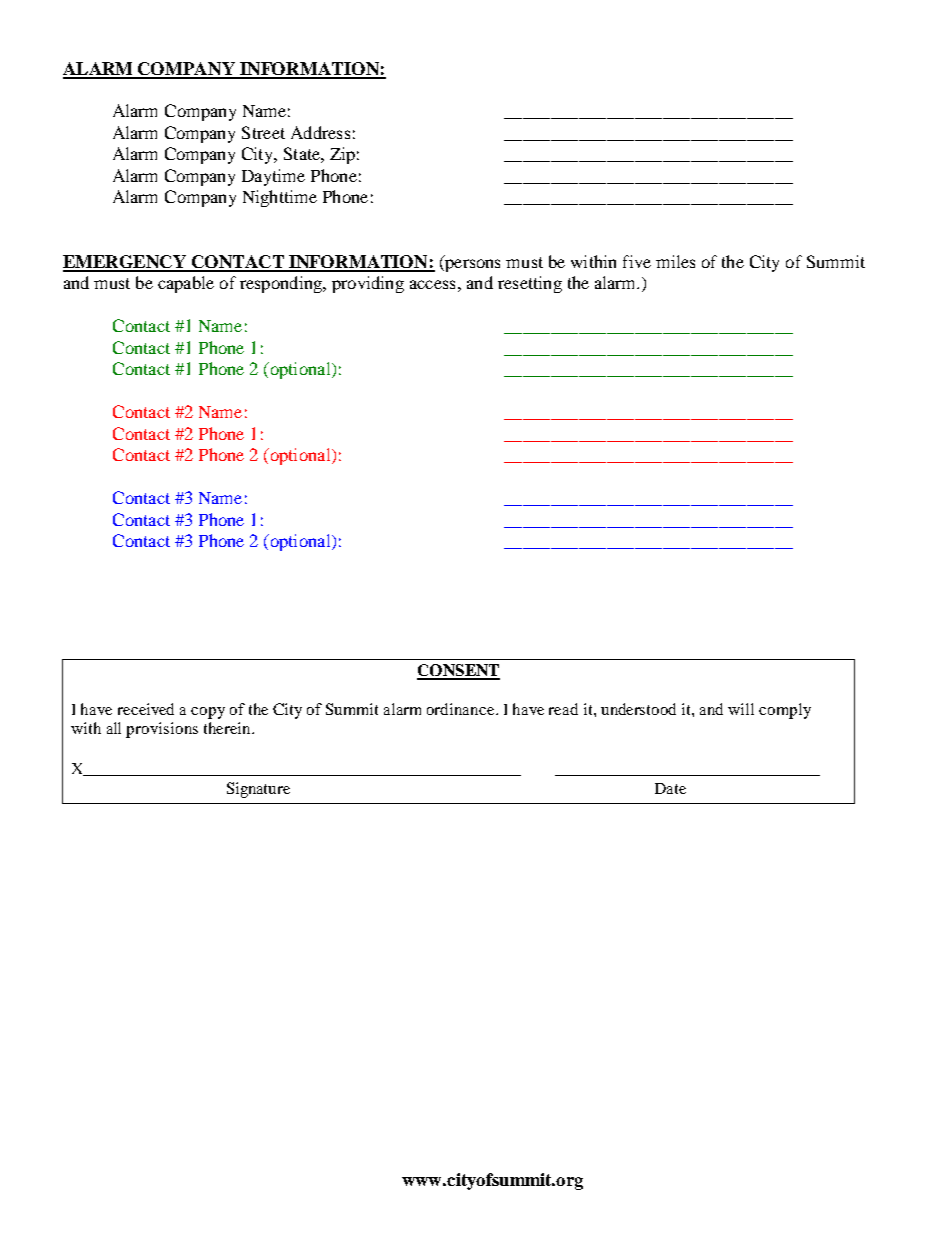 The image size is (952, 1233). What do you see at coordinates (263, 132) in the screenshot?
I see `Street` at bounding box center [263, 132].
